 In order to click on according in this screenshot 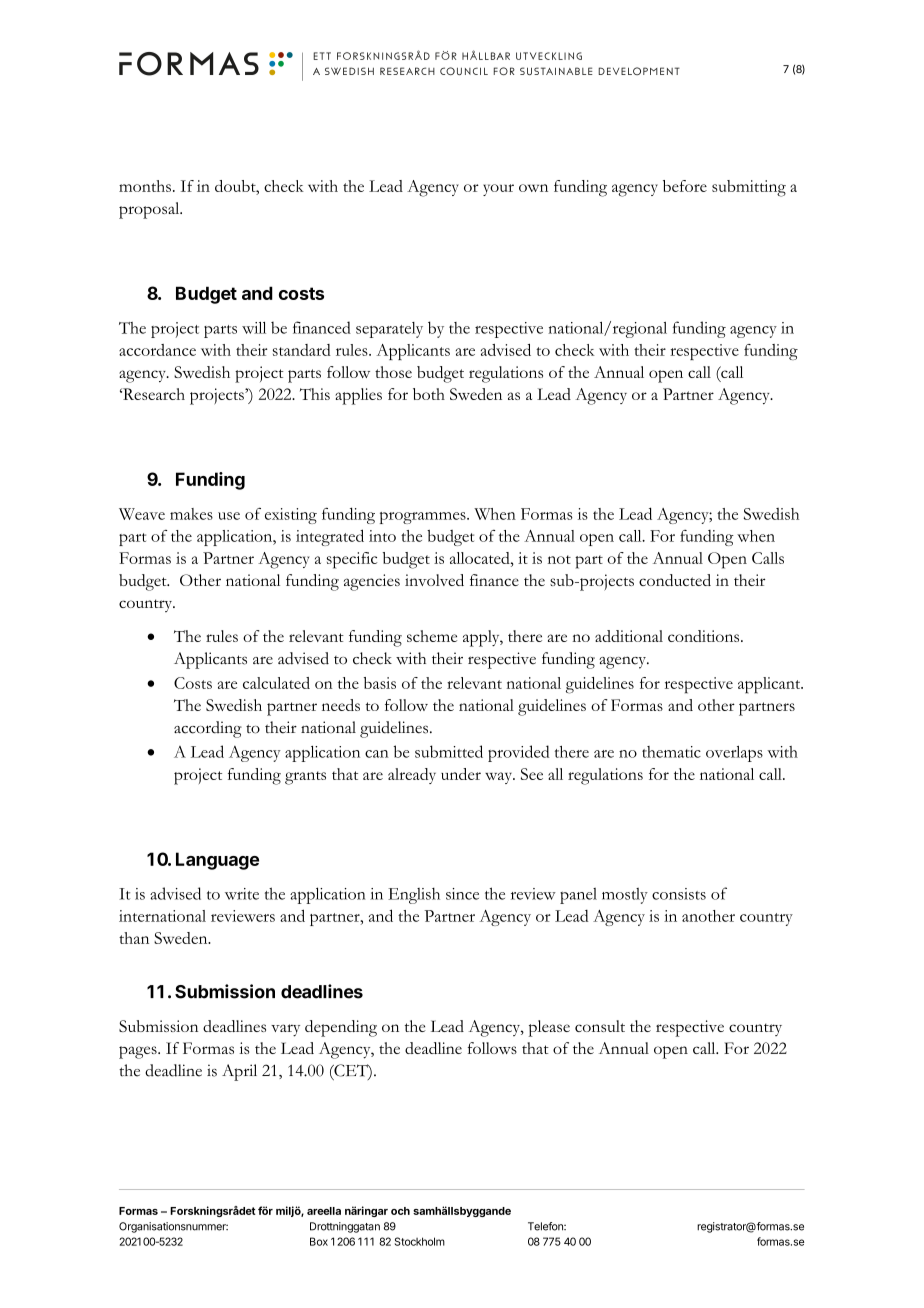, I will do `click(208, 729)`.
